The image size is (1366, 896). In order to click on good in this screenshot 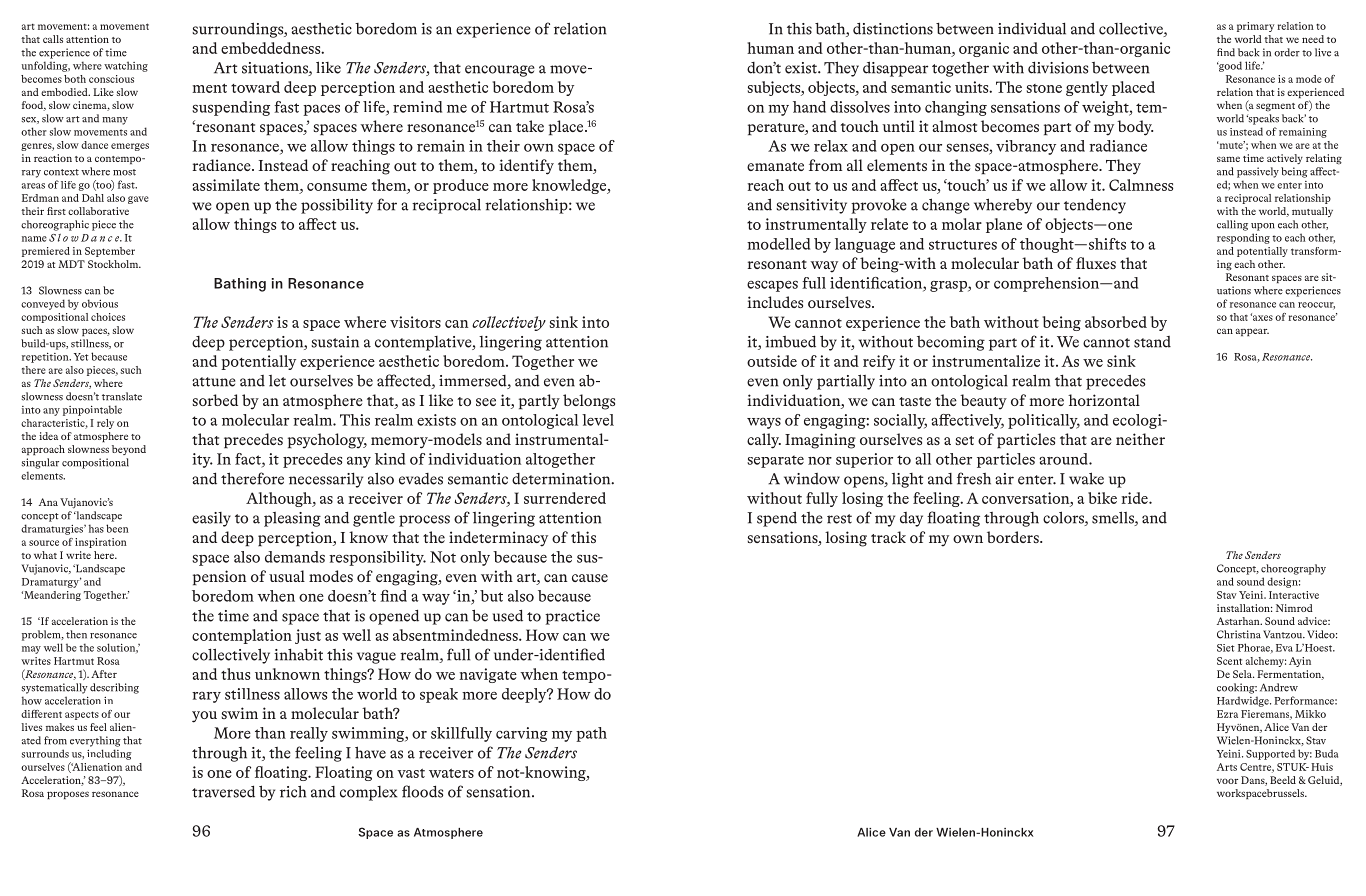, I will do `click(1229, 66)`.
